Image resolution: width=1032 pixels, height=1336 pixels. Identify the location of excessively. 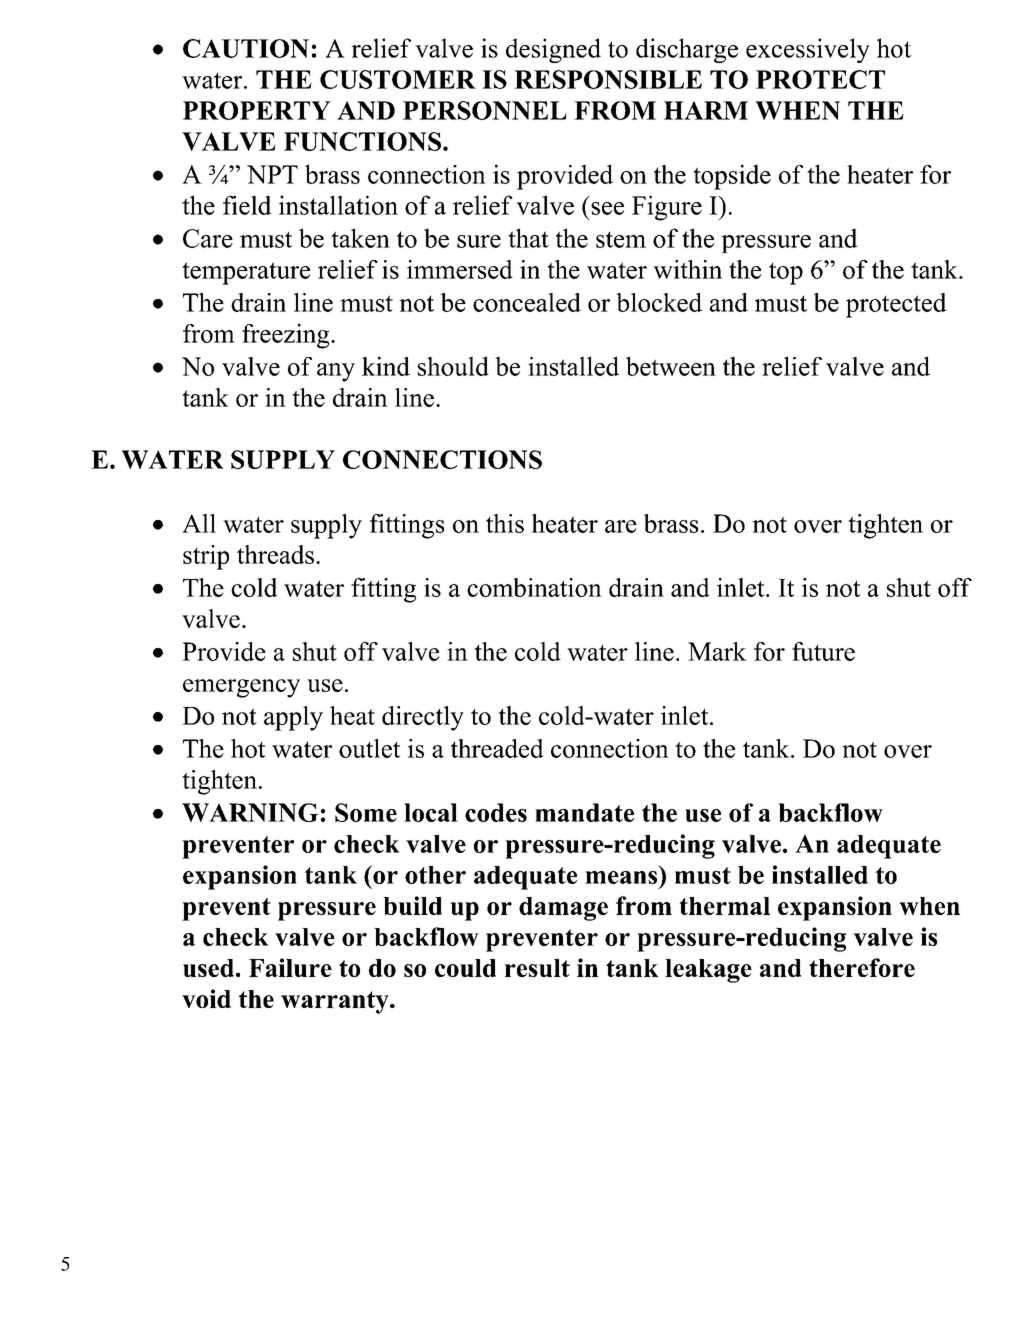
(808, 50).
